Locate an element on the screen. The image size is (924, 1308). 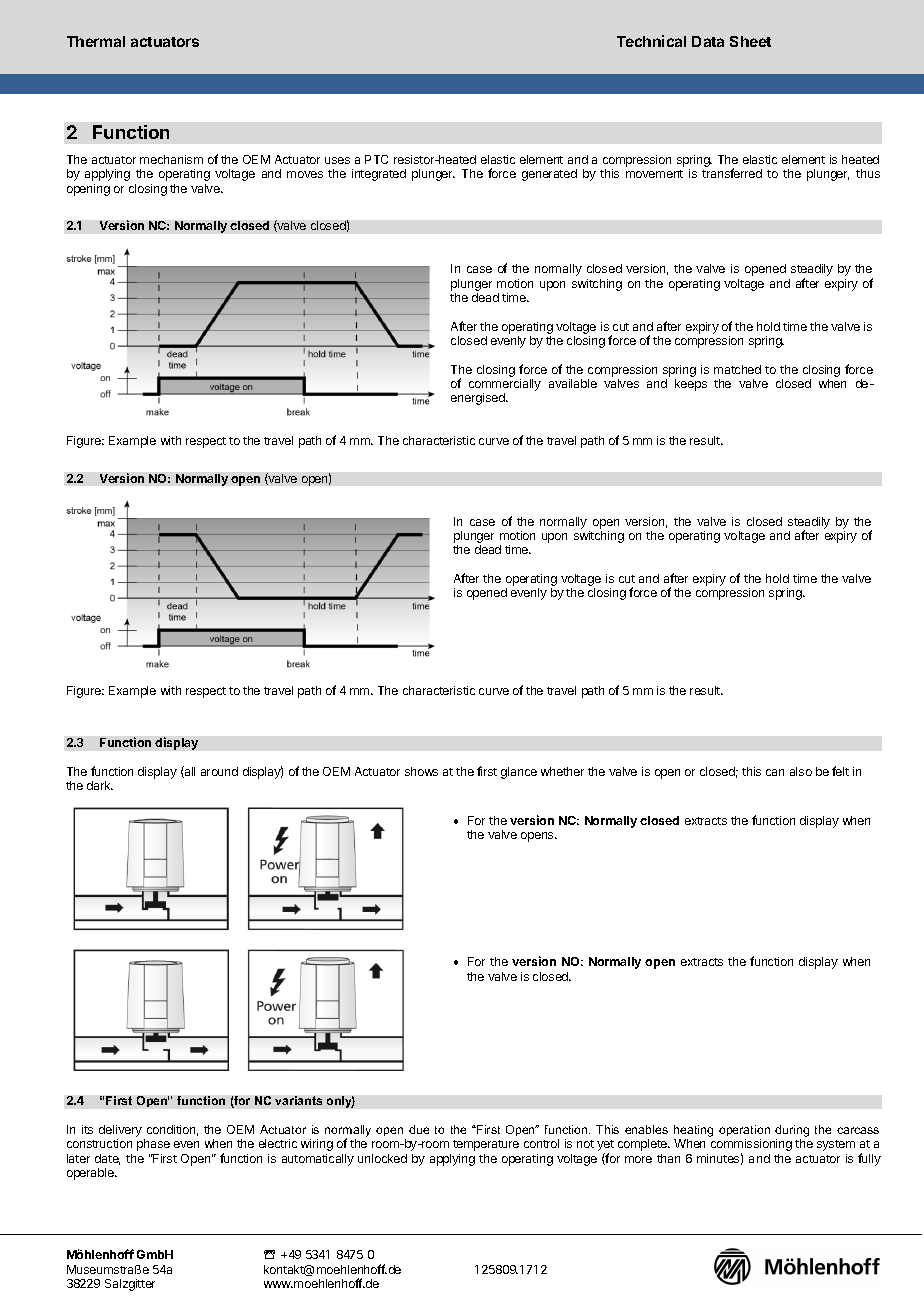
around is located at coordinates (219, 771).
